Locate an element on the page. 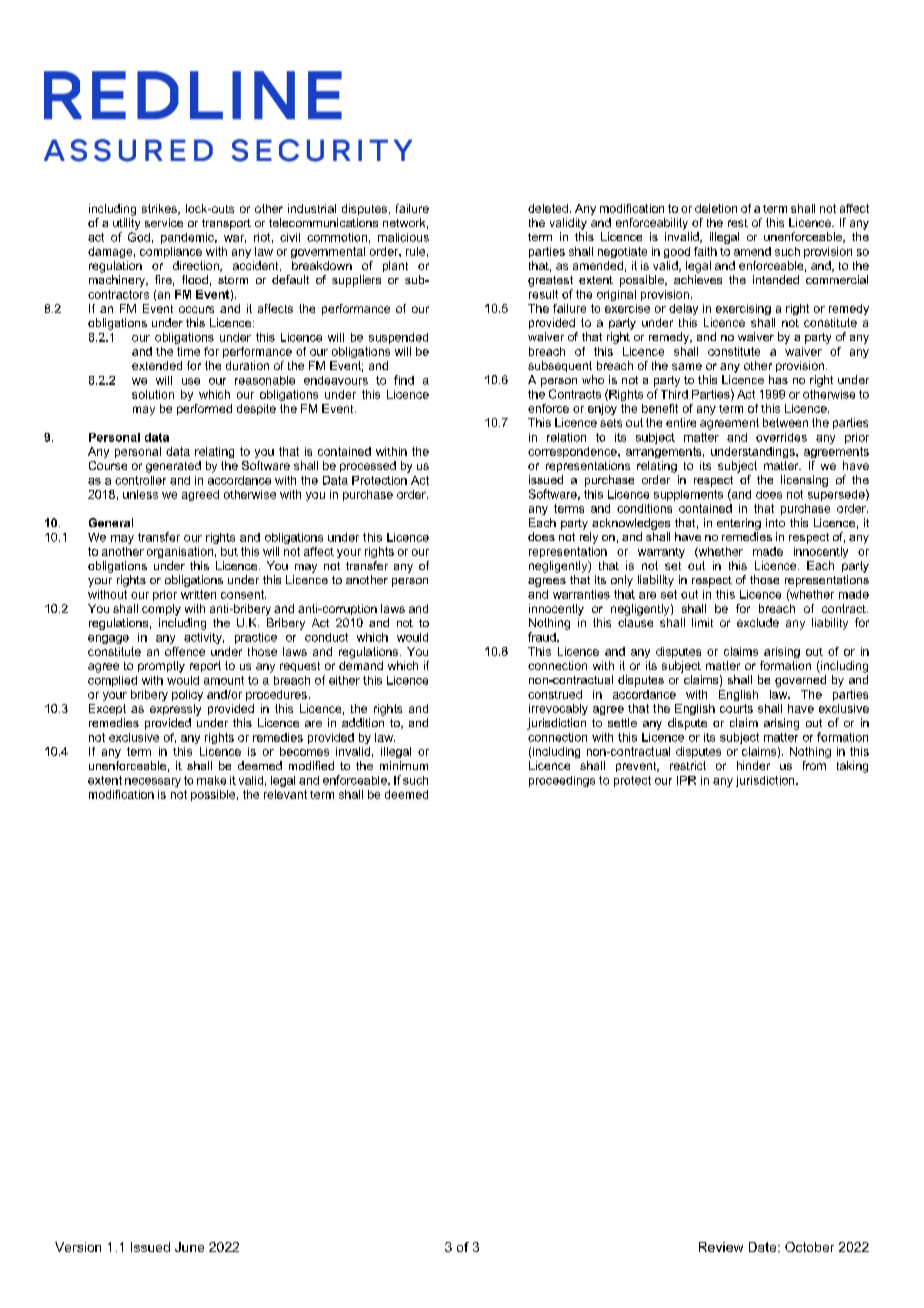  generated is located at coordinates (173, 467).
